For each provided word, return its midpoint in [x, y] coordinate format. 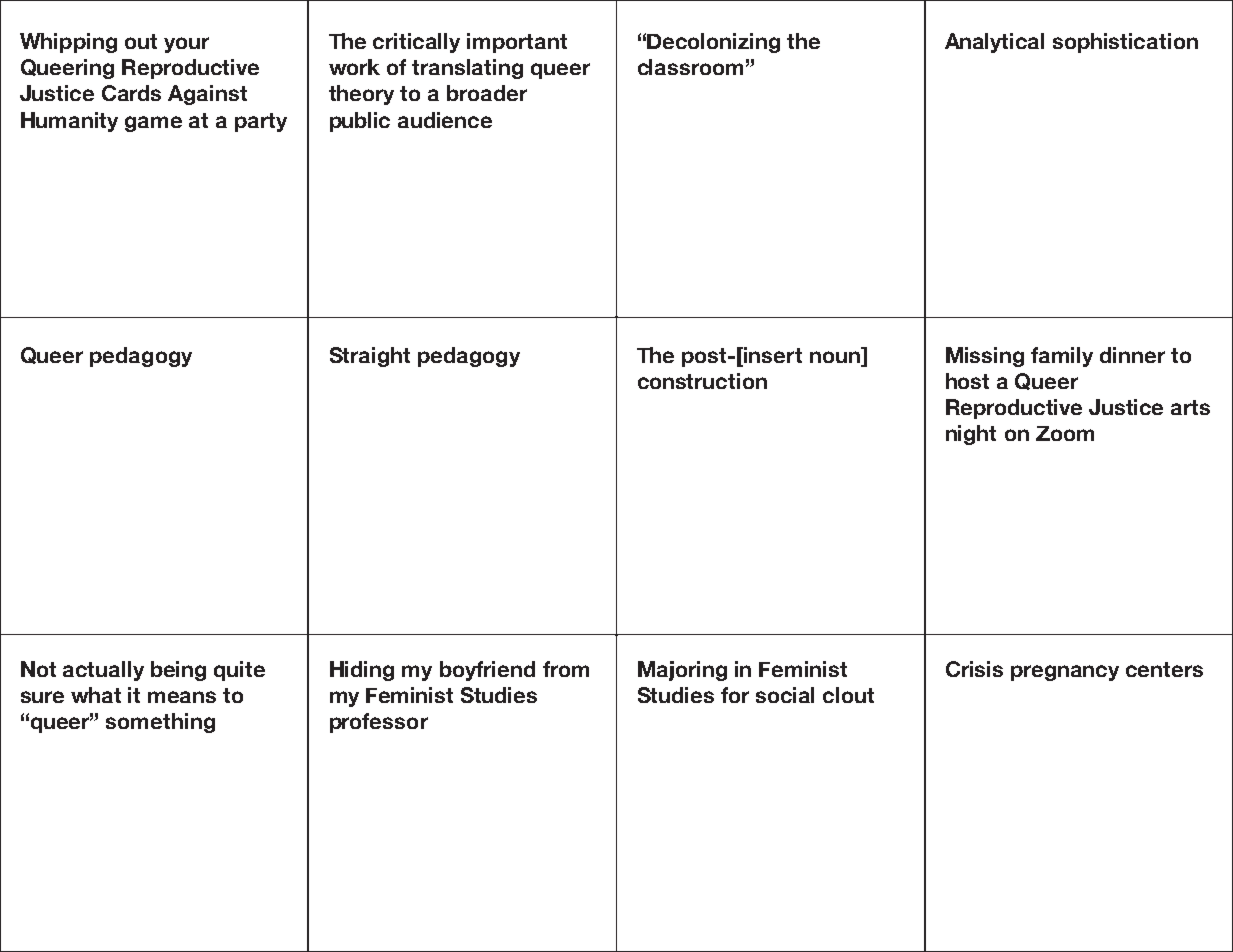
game [153, 124]
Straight [370, 357]
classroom [690, 67]
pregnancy [1065, 673]
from [566, 669]
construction [702, 381]
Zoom [1065, 433]
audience [445, 120]
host [967, 381]
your [186, 45]
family [1062, 357]
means [182, 697]
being [178, 671]
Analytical [994, 43]
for [735, 695]
